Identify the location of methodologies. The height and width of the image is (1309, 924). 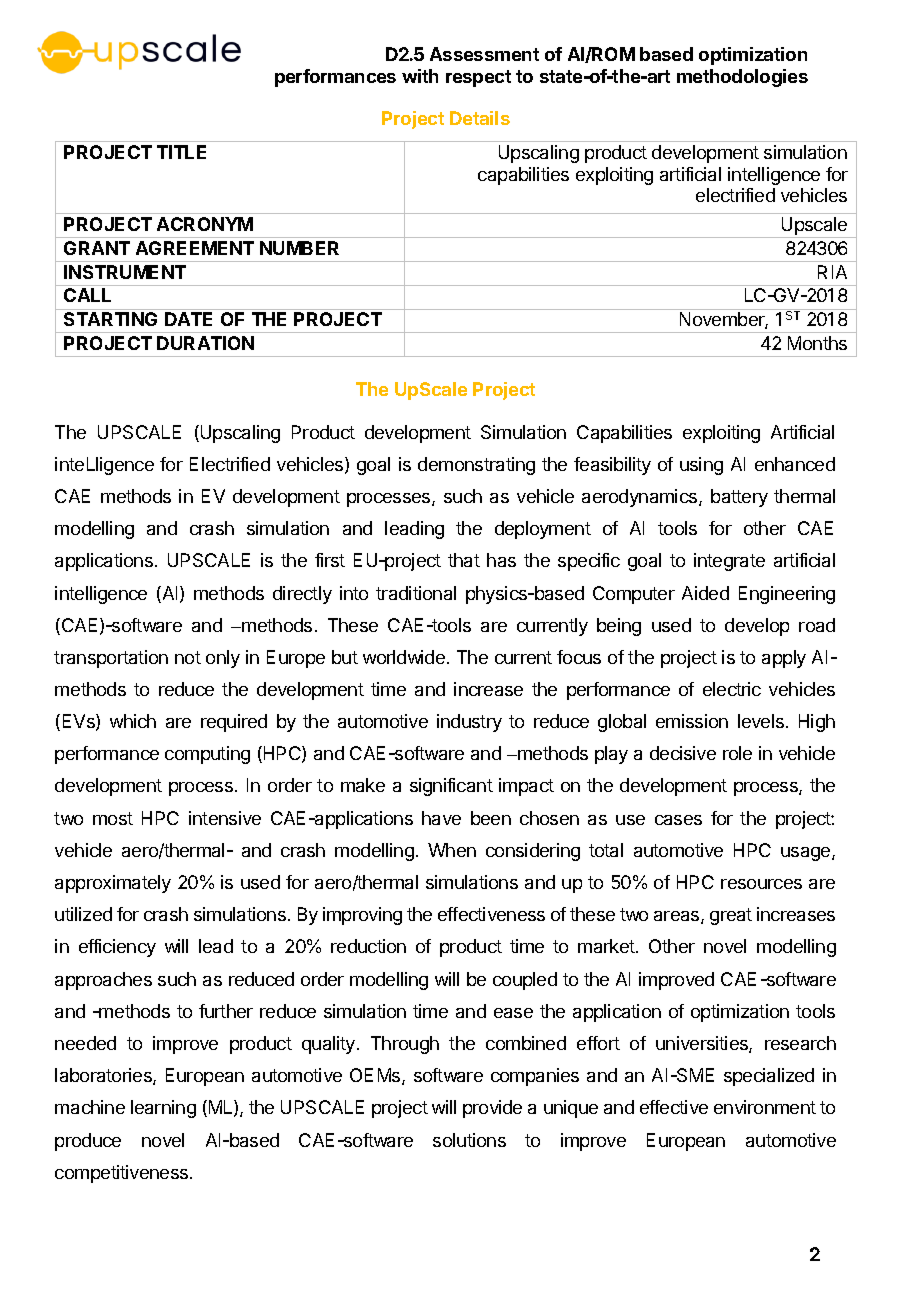
(742, 78).
